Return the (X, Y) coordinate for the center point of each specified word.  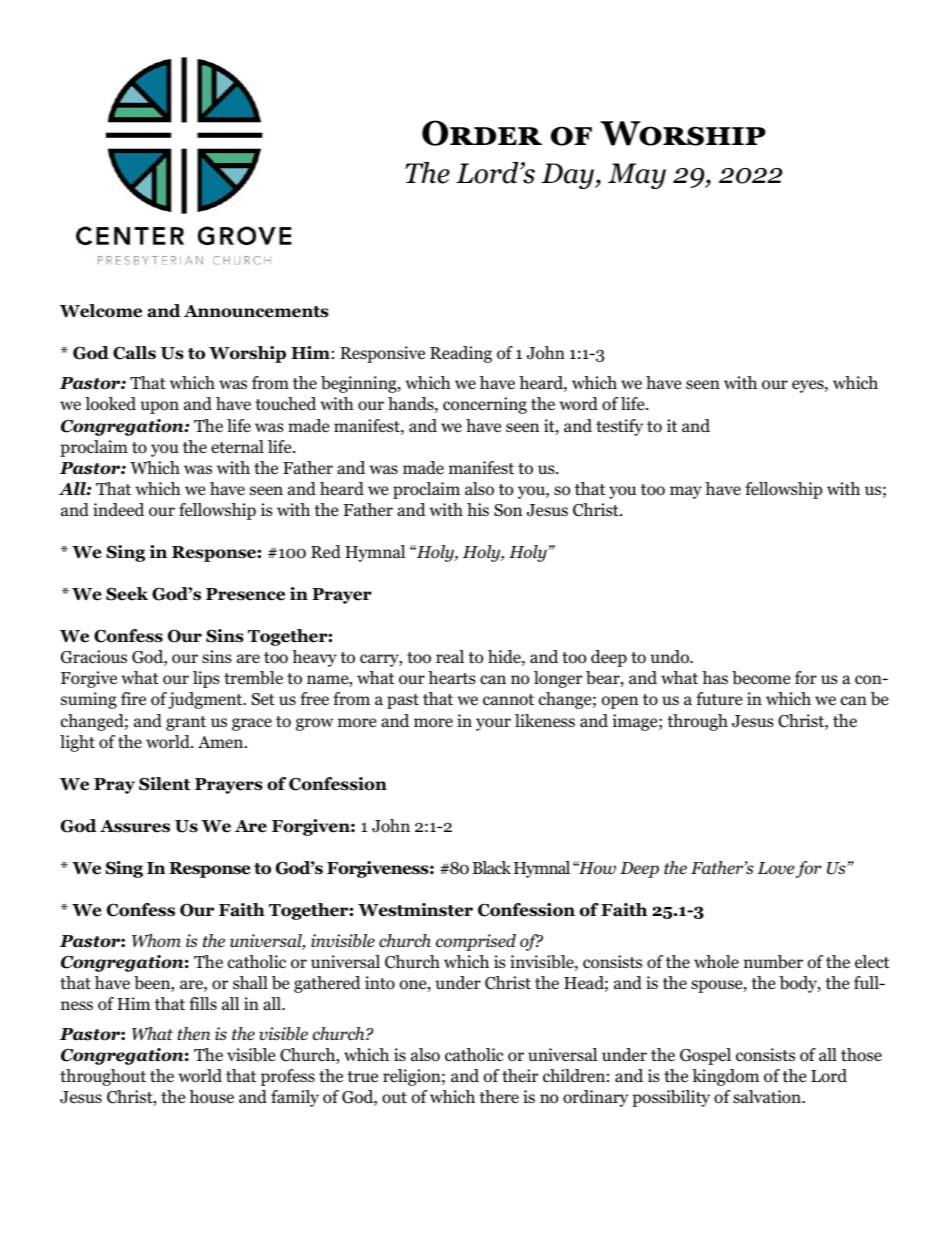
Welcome (101, 311)
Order (482, 133)
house (211, 1097)
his (478, 509)
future (719, 698)
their (520, 1076)
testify (619, 427)
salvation (768, 1097)
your (493, 724)
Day (568, 176)
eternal (237, 447)
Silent (164, 784)
